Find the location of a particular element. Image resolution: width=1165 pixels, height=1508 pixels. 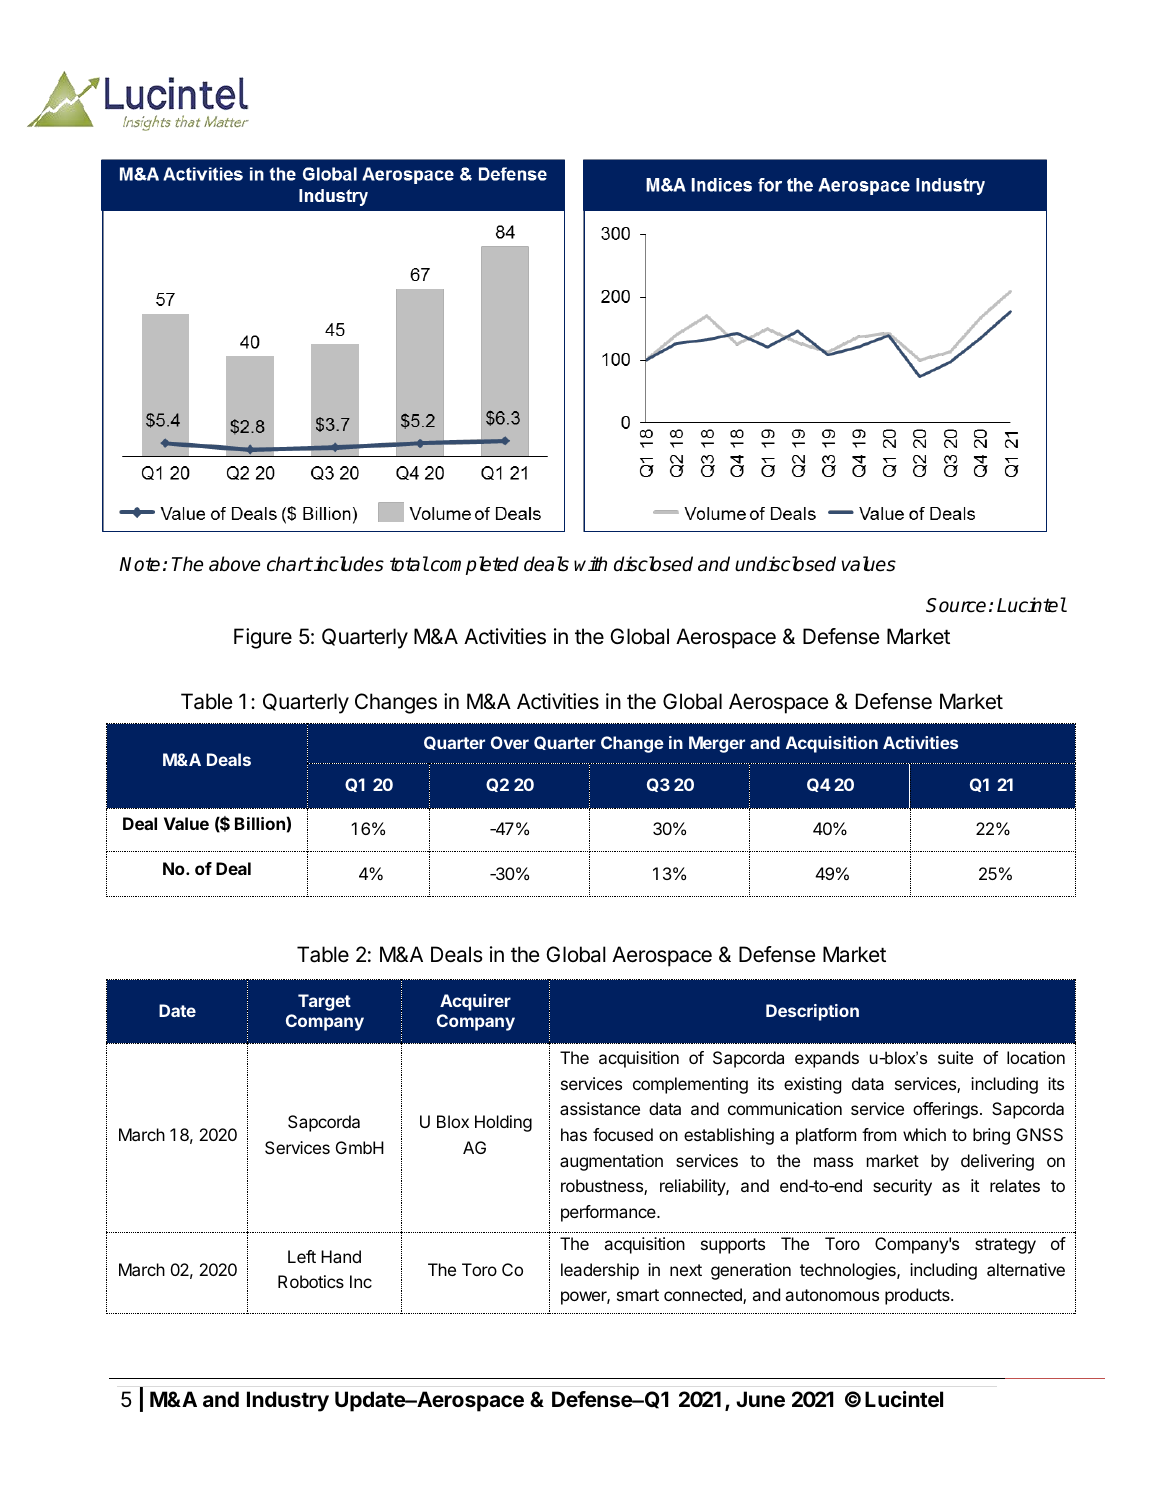

June is located at coordinates (760, 1399).
